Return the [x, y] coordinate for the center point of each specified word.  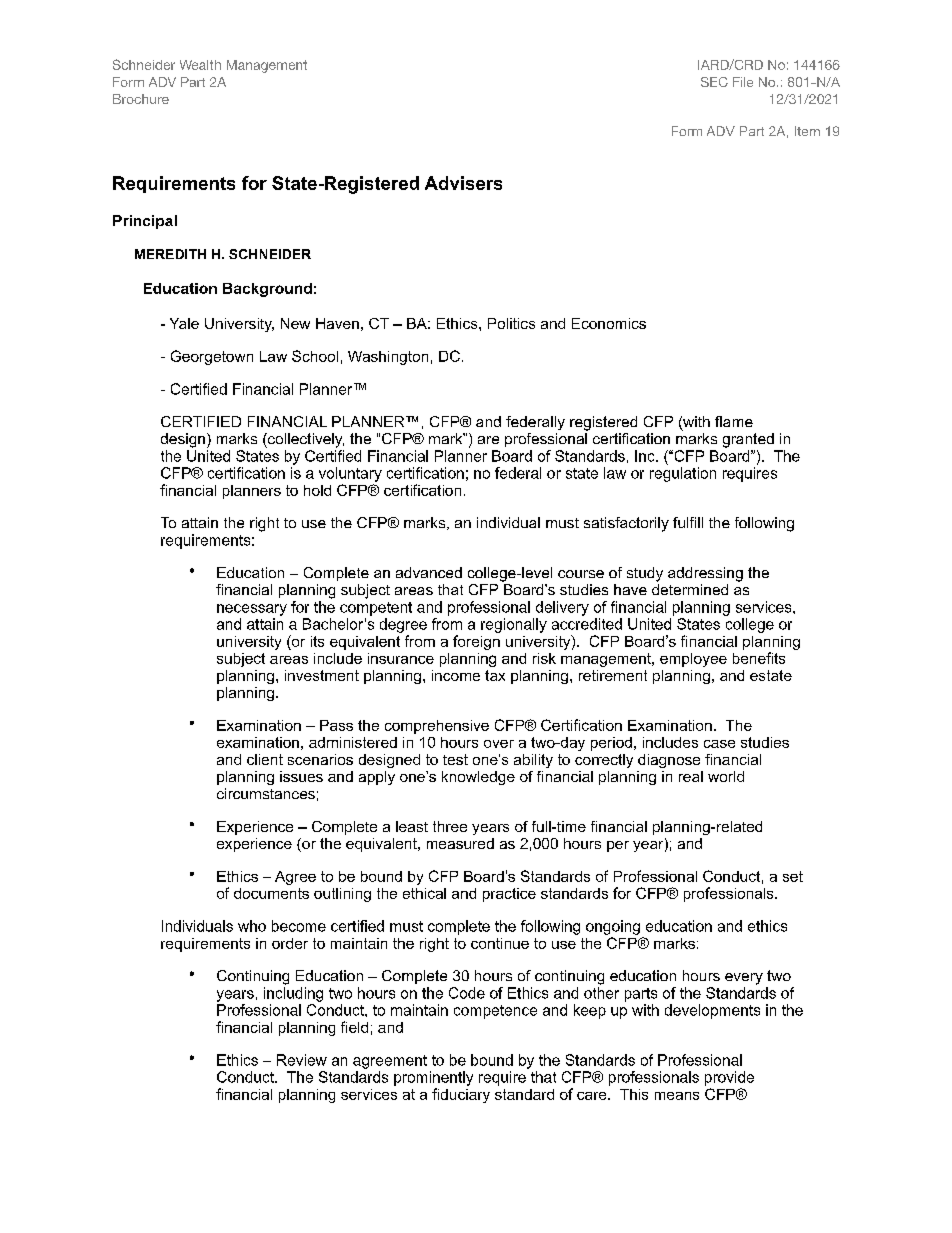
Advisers [463, 183]
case [719, 744]
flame [734, 421]
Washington [388, 358]
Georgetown [212, 357]
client [265, 759]
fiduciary [461, 1095]
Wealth [200, 65]
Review [302, 1060]
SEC [714, 82]
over [499, 744]
